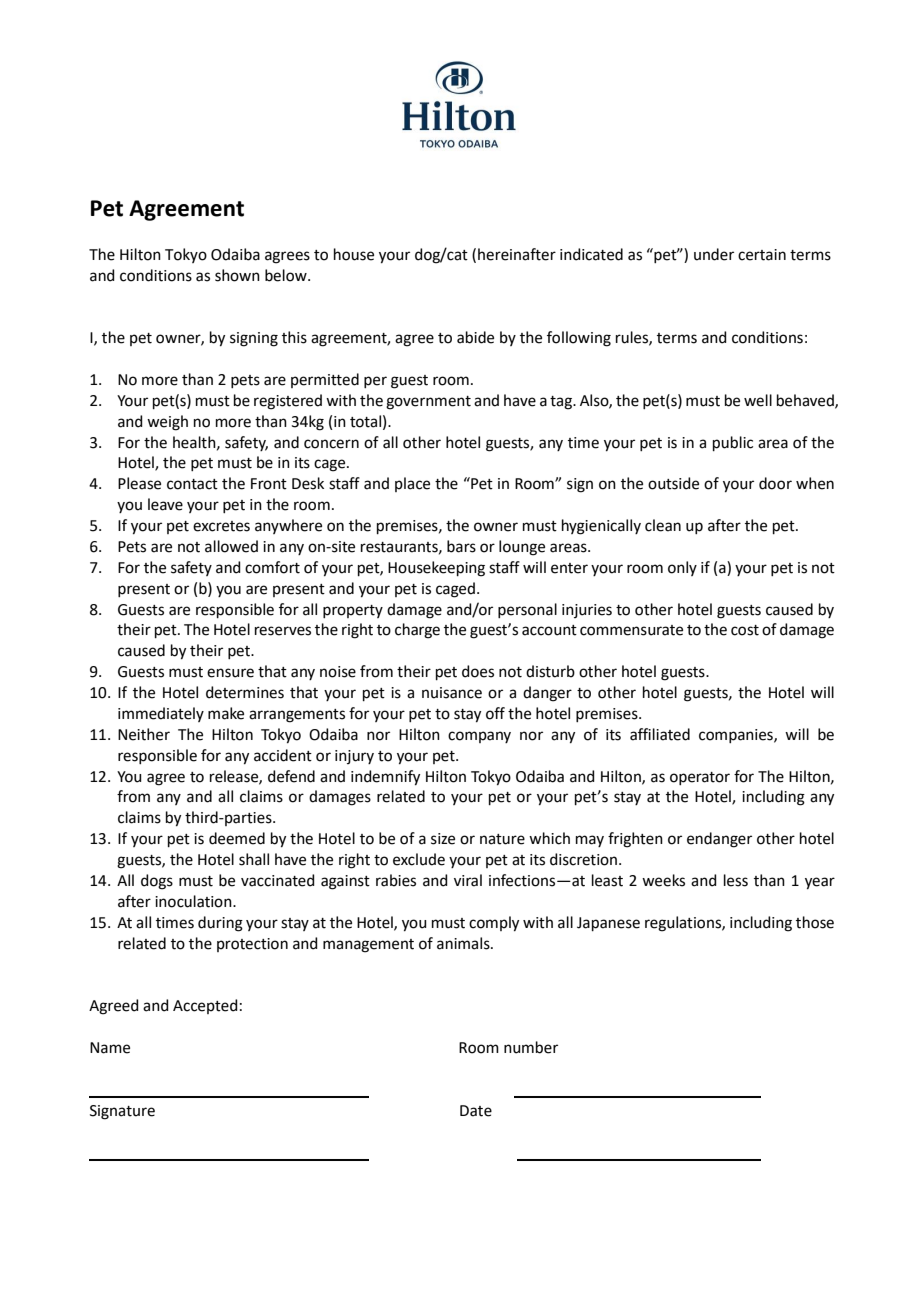 The image size is (924, 1309). What do you see at coordinates (745, 630) in the screenshot?
I see `cost` at bounding box center [745, 630].
